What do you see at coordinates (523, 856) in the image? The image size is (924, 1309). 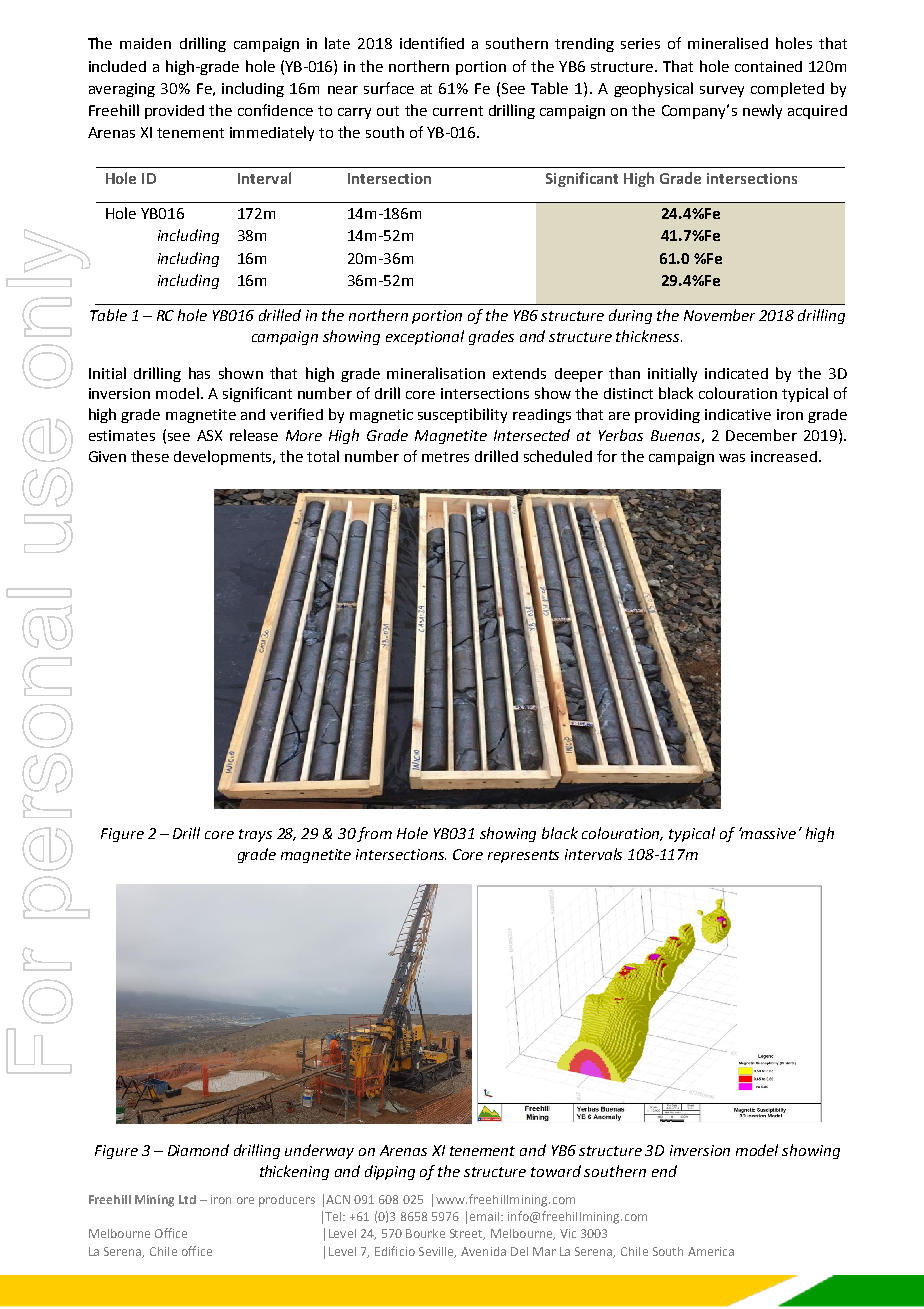 I see `represents` at bounding box center [523, 856].
